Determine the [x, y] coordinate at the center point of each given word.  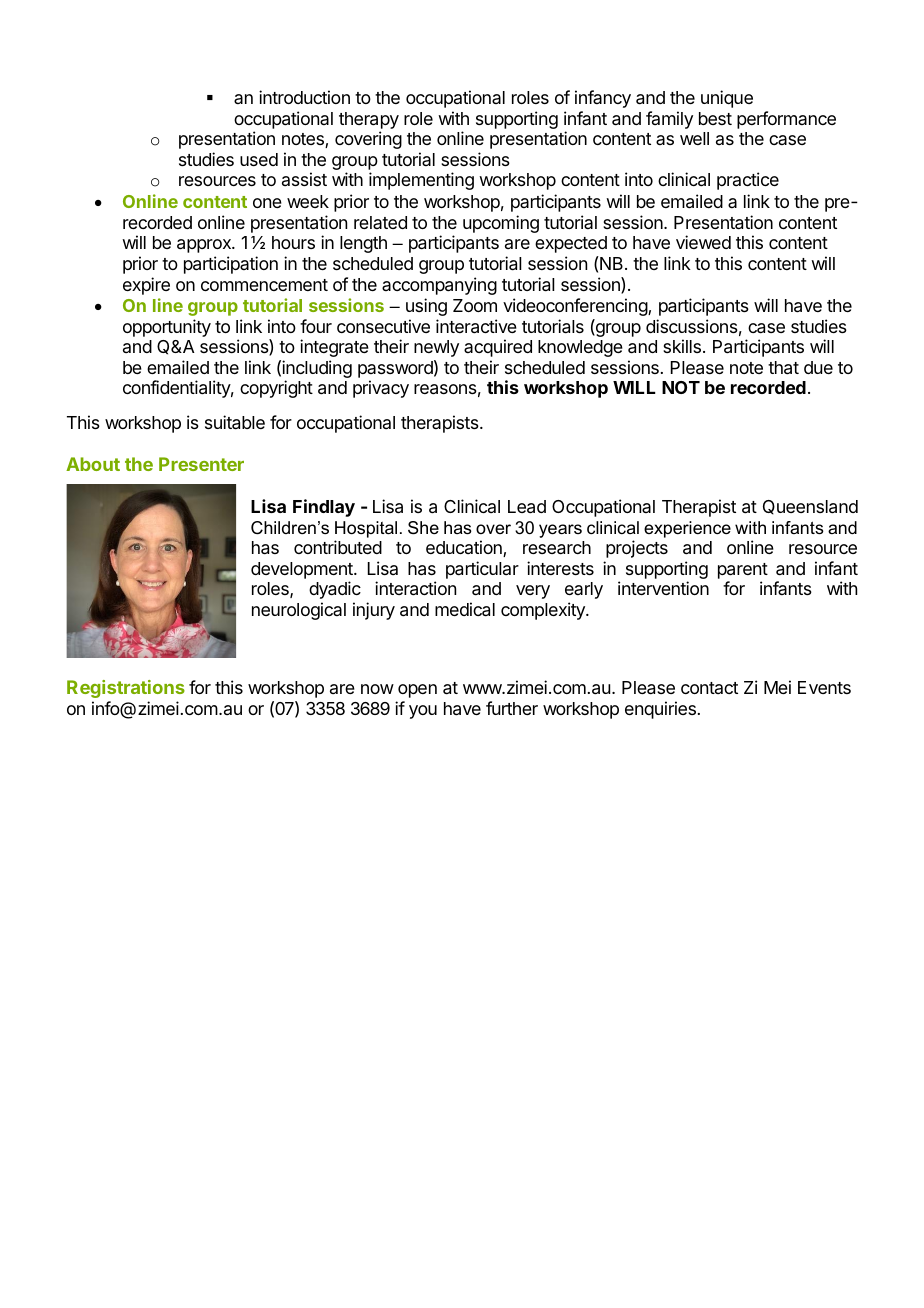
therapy [369, 122]
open [417, 691]
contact [709, 688]
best [715, 118]
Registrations [126, 689]
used [259, 159]
